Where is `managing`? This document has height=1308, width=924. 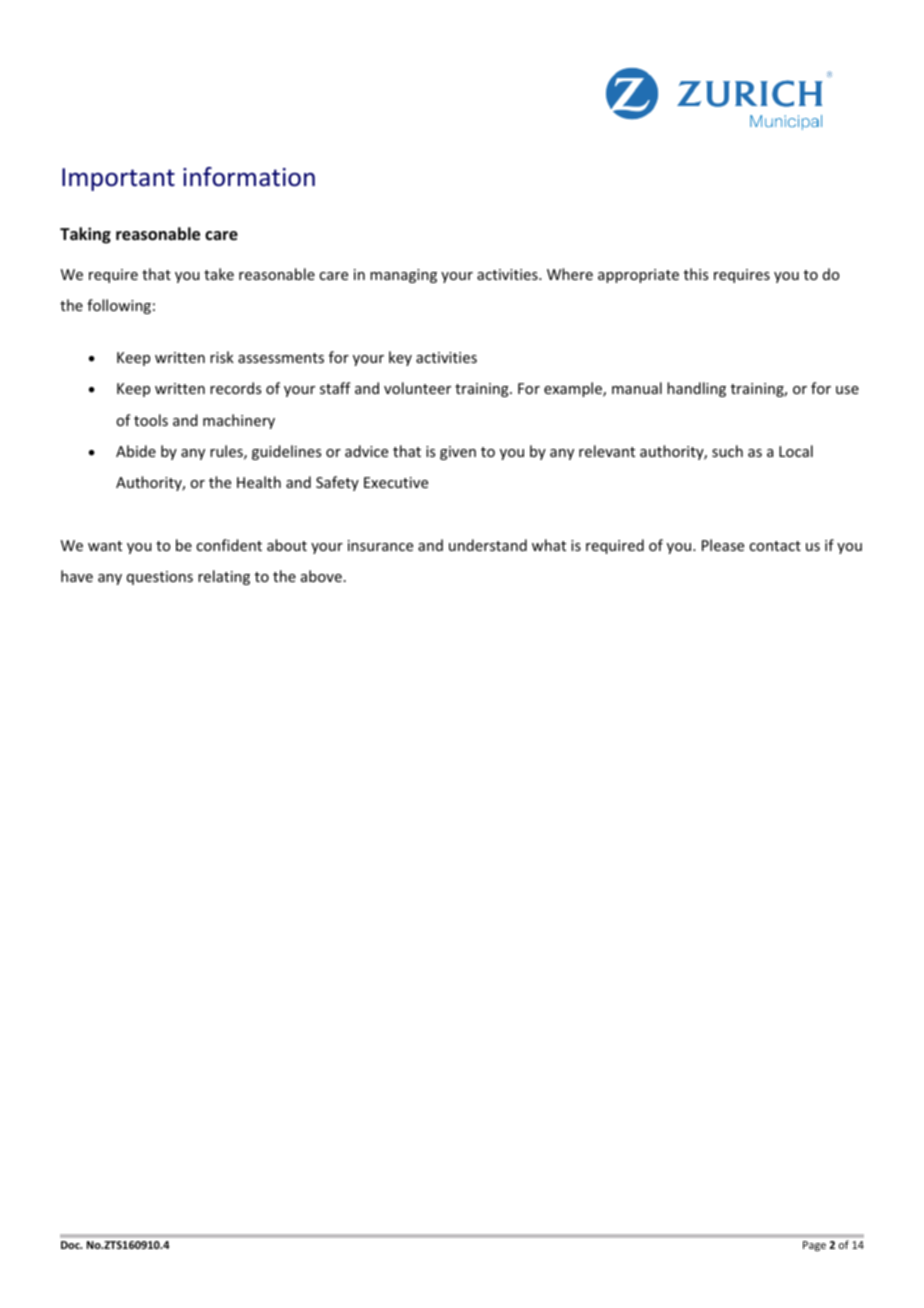 managing is located at coordinates (403, 276).
